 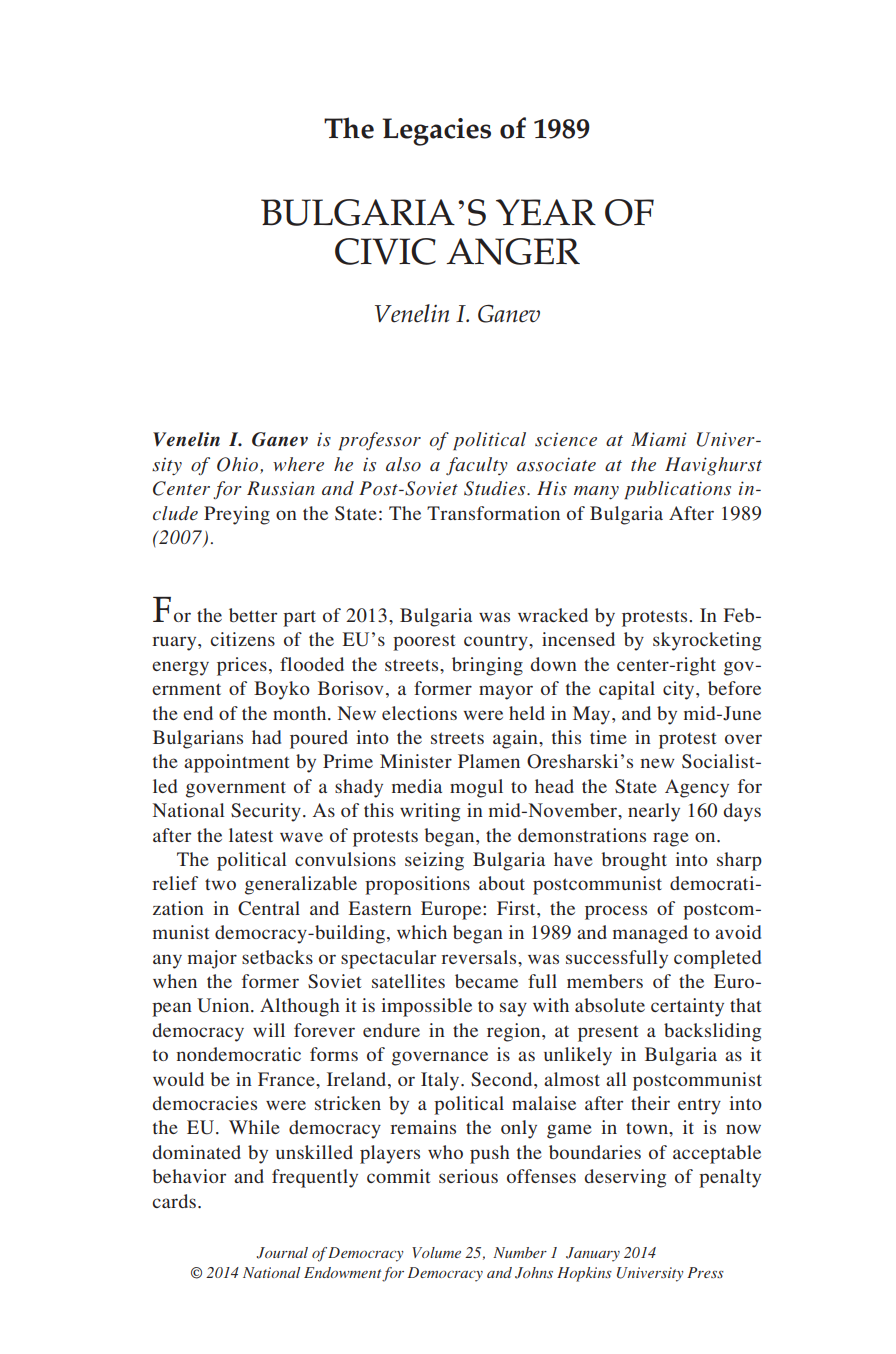 What do you see at coordinates (385, 251) in the screenshot?
I see `Civic` at bounding box center [385, 251].
